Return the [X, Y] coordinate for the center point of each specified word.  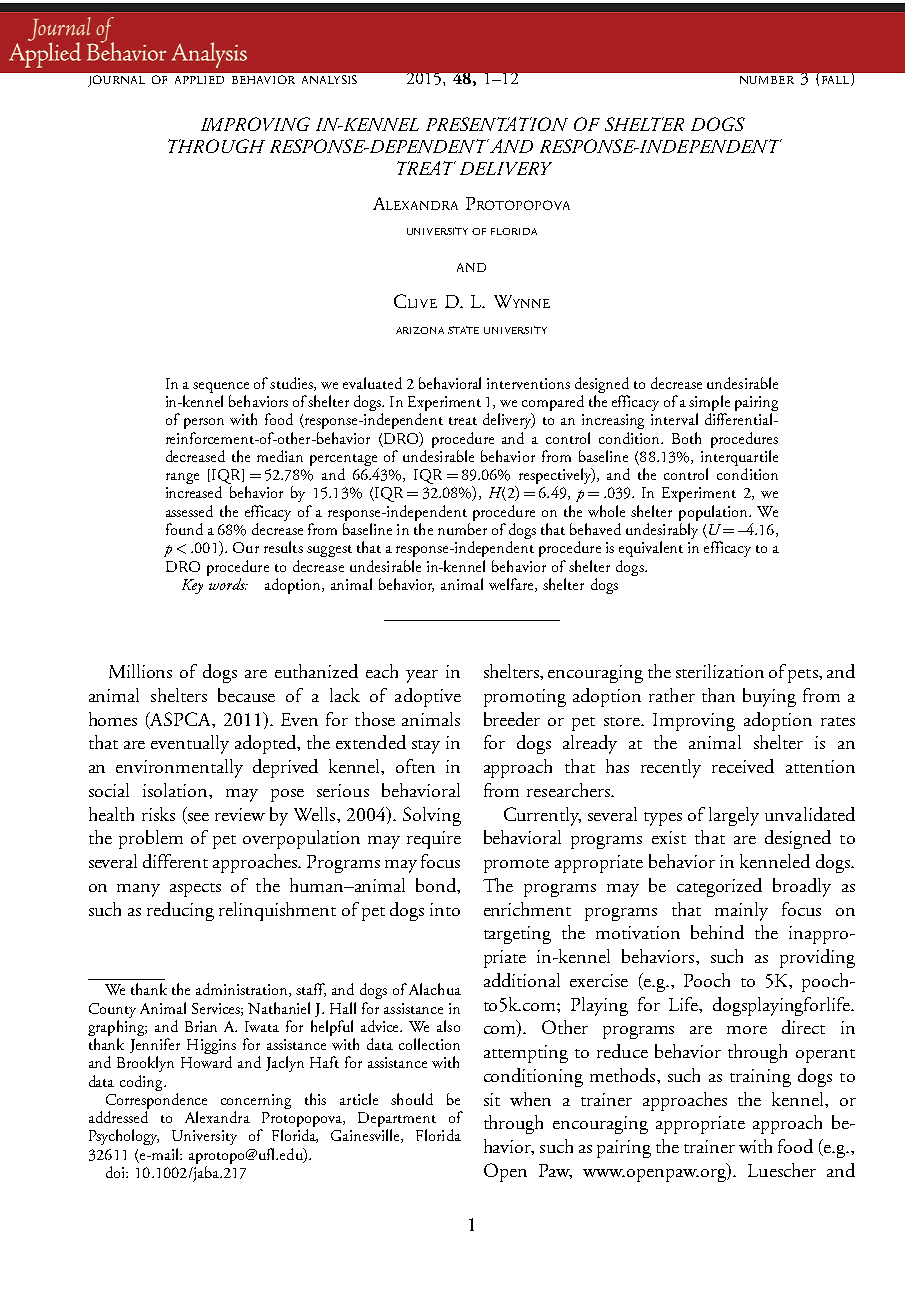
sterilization [720, 671]
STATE [463, 330]
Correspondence [156, 1102]
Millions [140, 671]
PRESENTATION [497, 124]
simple [709, 404]
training [760, 1078]
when [530, 1099]
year [422, 676]
